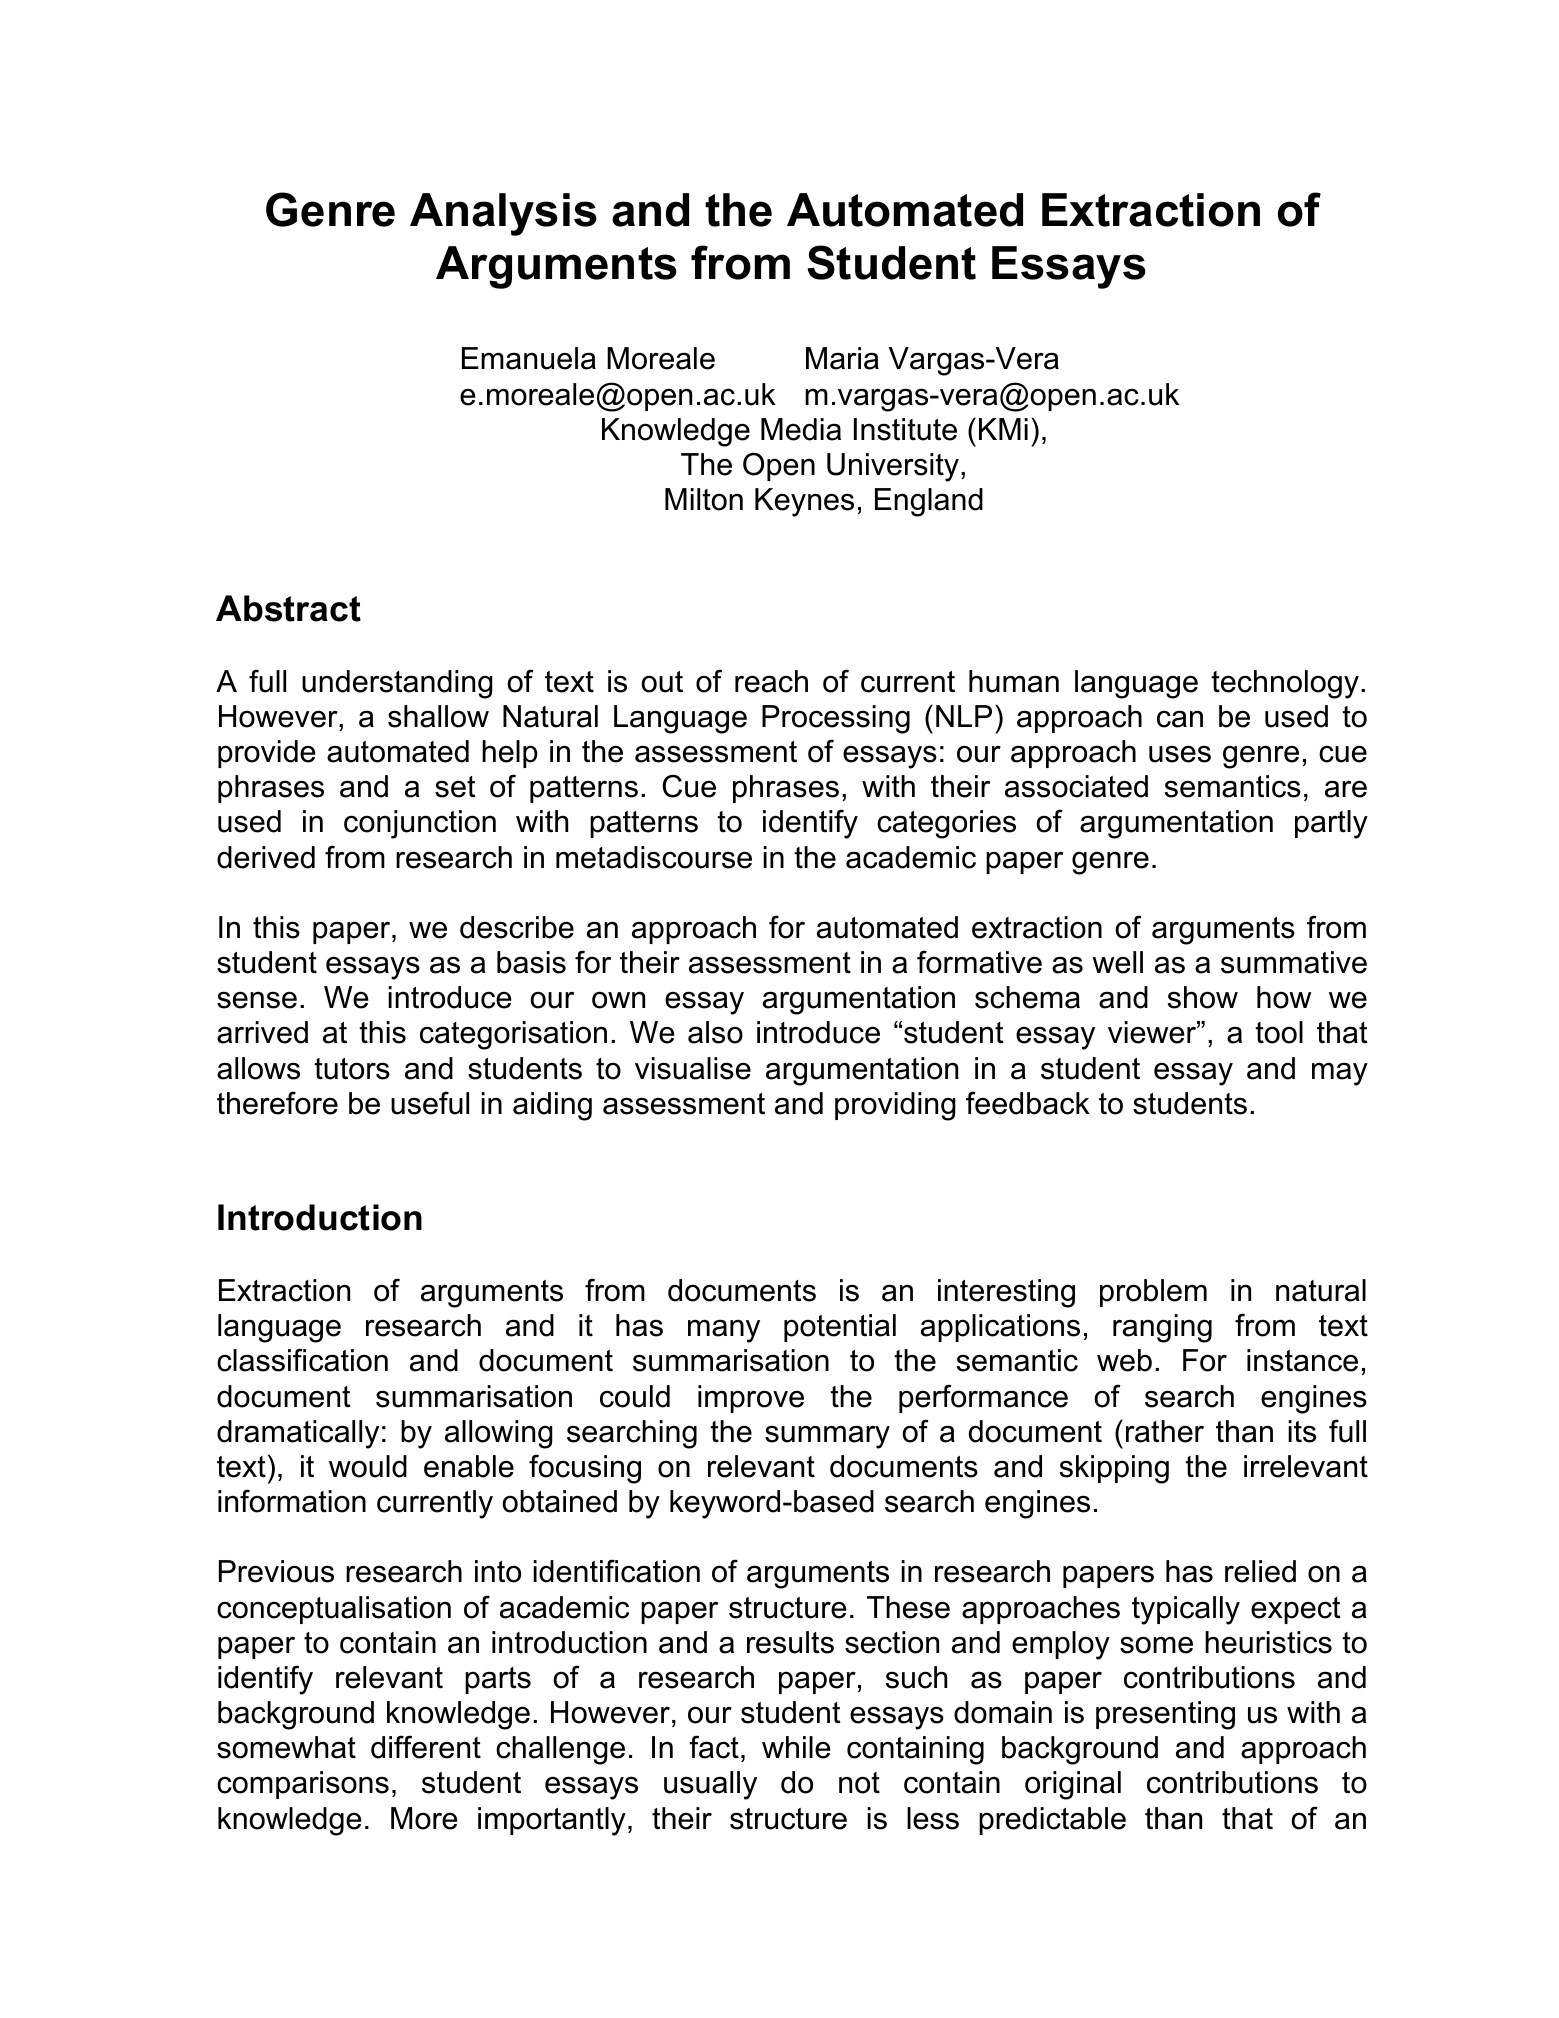  What do you see at coordinates (842, 358) in the page?
I see `Maria` at bounding box center [842, 358].
